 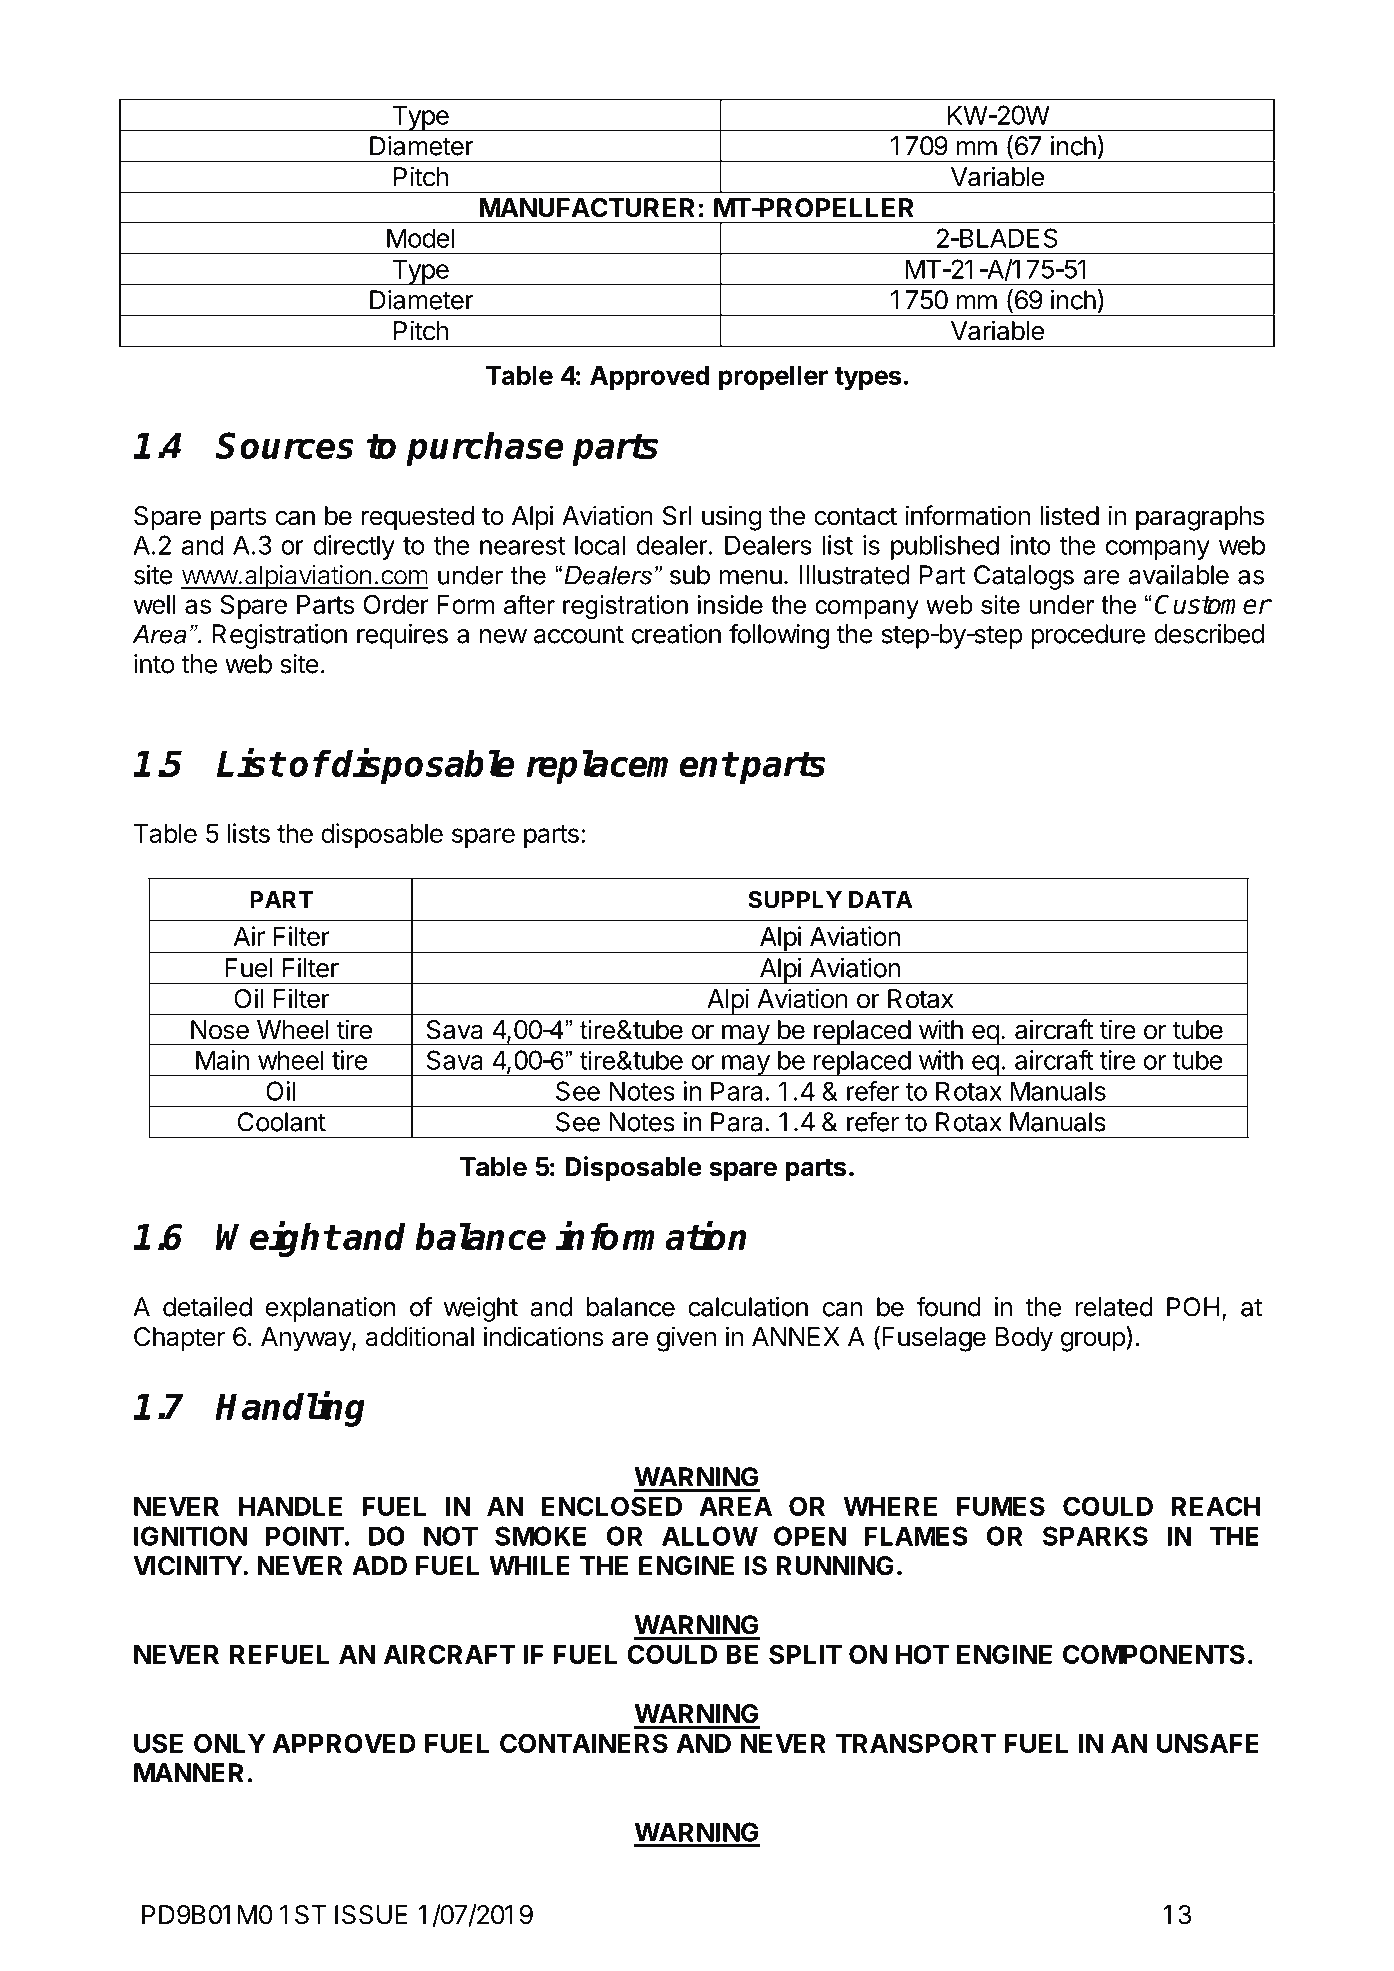 I want to click on published, so click(x=945, y=547).
